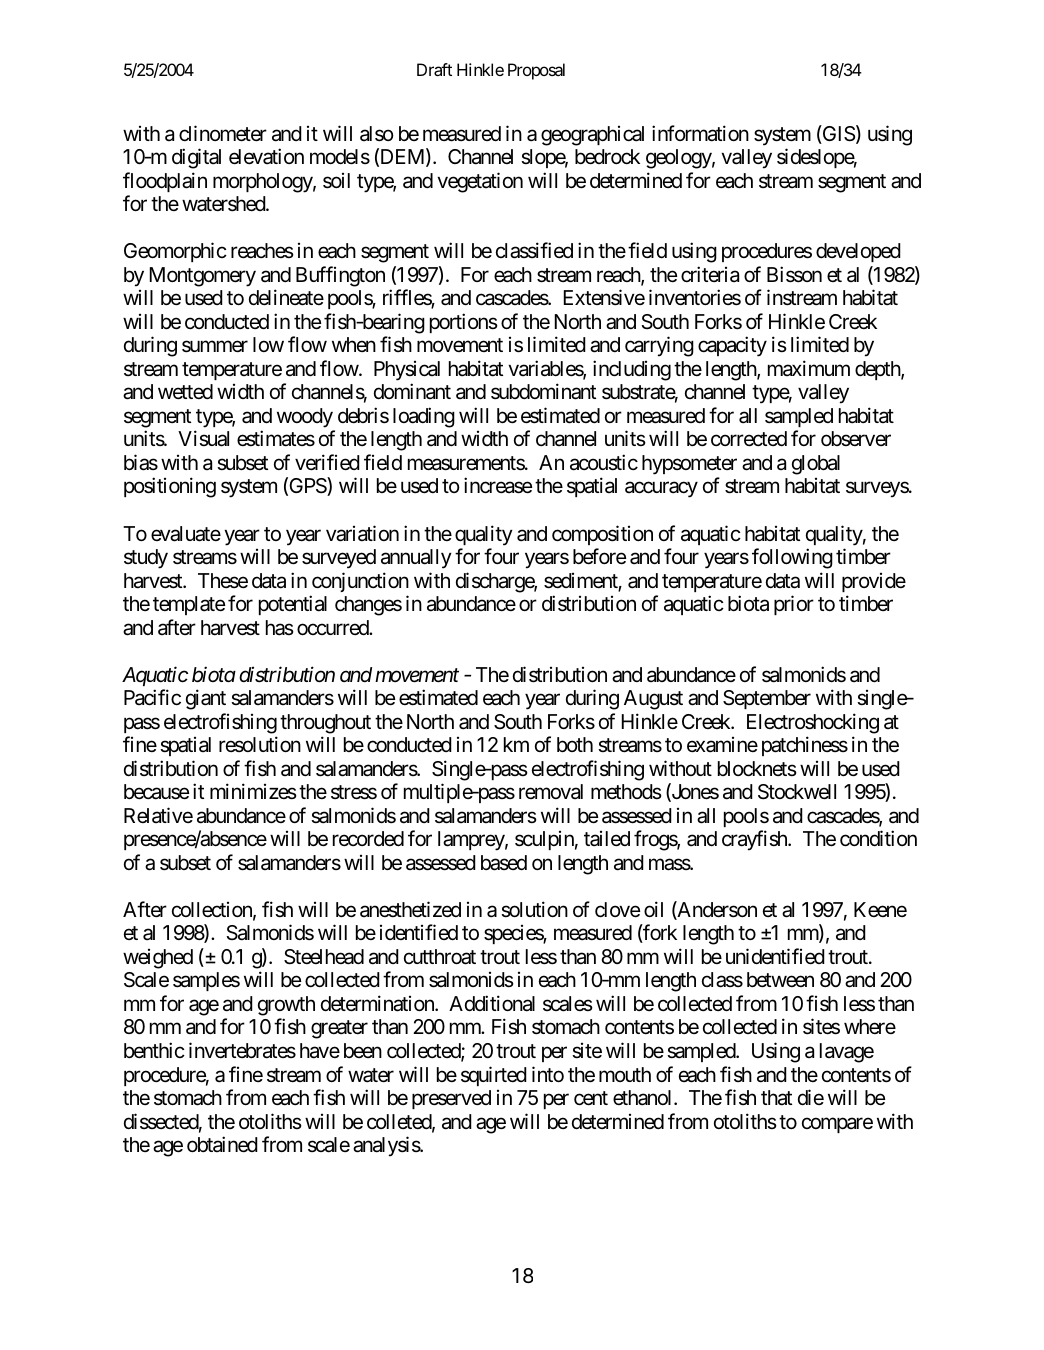  I want to click on information, so click(700, 133).
